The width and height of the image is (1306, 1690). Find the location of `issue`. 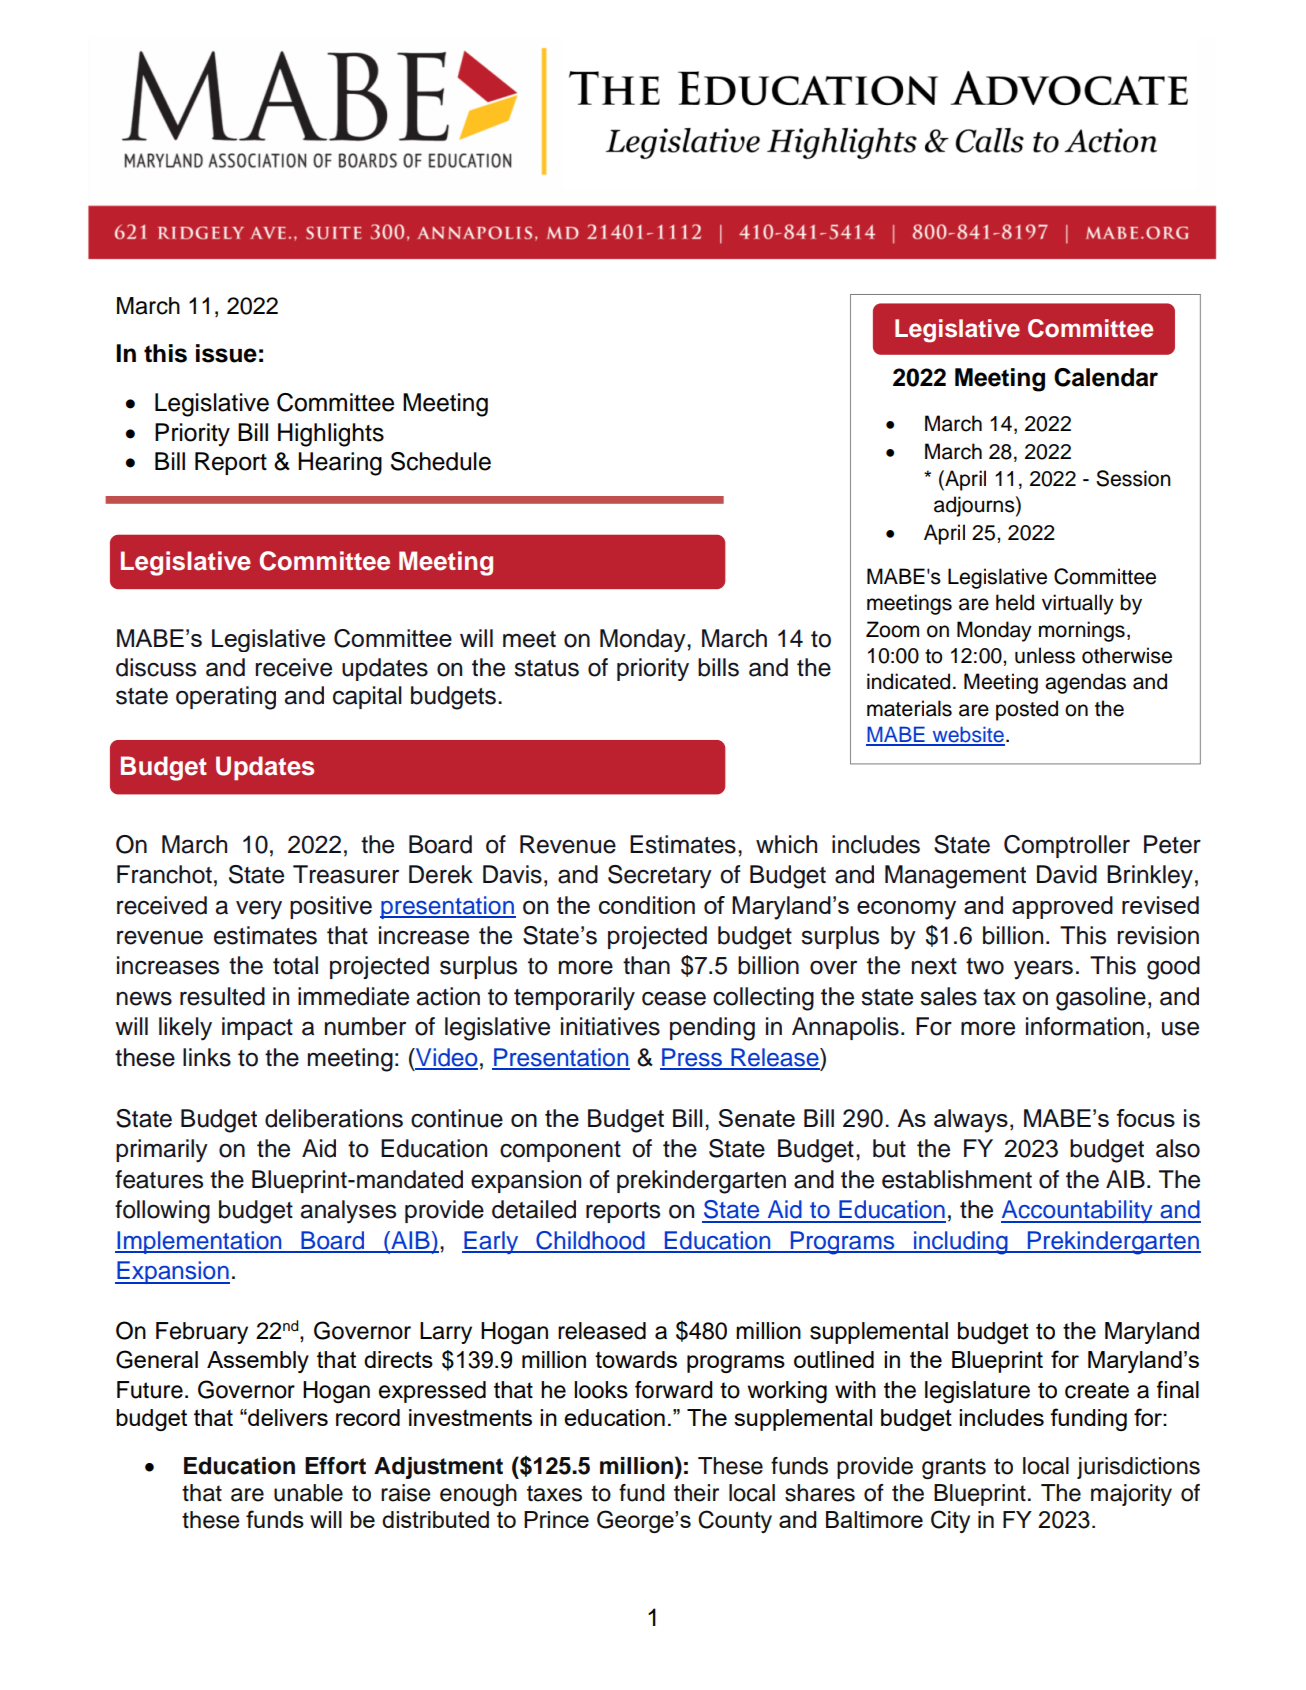

issue is located at coordinates (226, 353).
